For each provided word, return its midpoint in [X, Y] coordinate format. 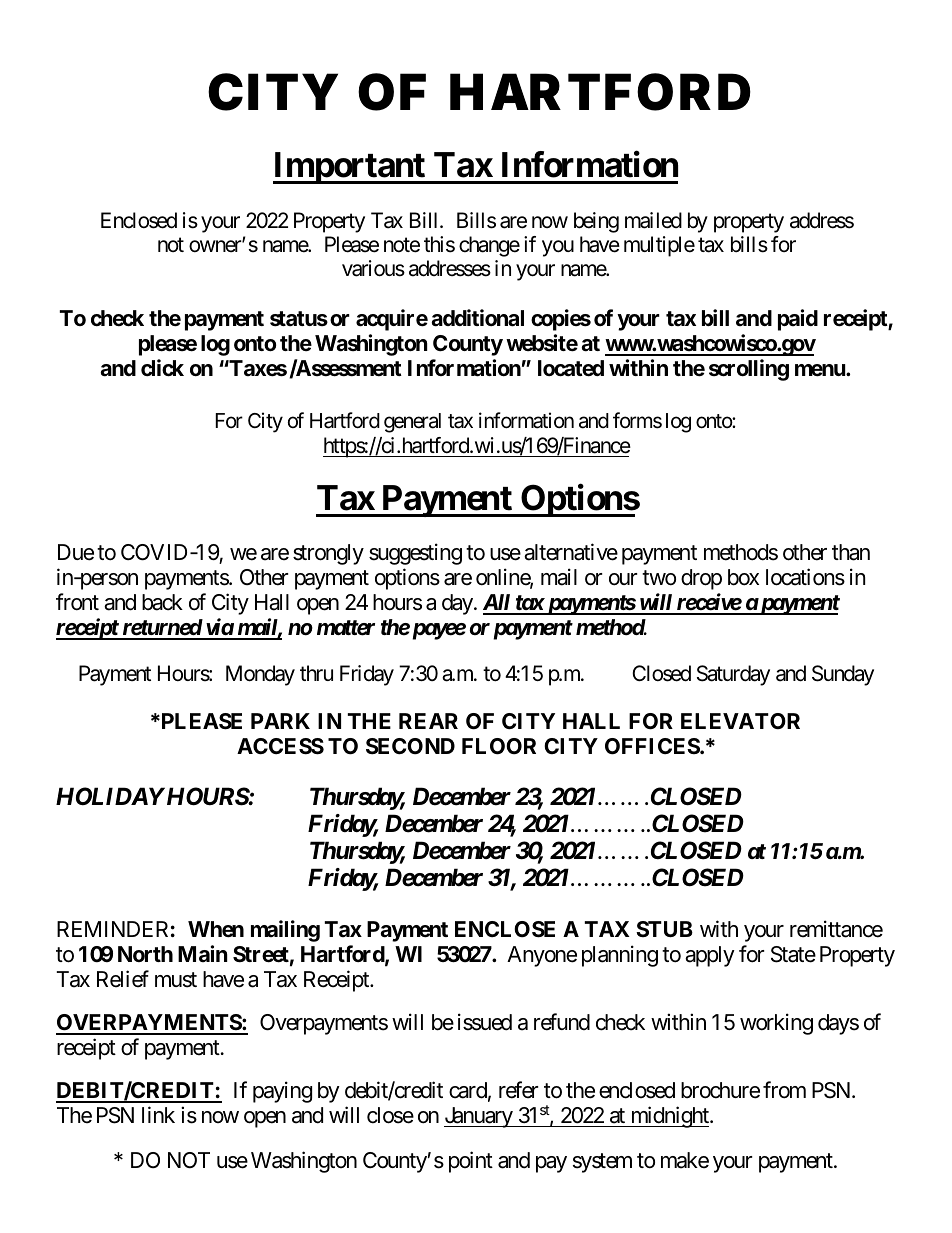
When [216, 929]
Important [350, 168]
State [793, 954]
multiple [659, 246]
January [479, 1117]
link [158, 1114]
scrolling [749, 370]
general [412, 423]
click [162, 368]
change [489, 246]
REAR [428, 721]
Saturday [733, 675]
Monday [260, 675]
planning [620, 956]
